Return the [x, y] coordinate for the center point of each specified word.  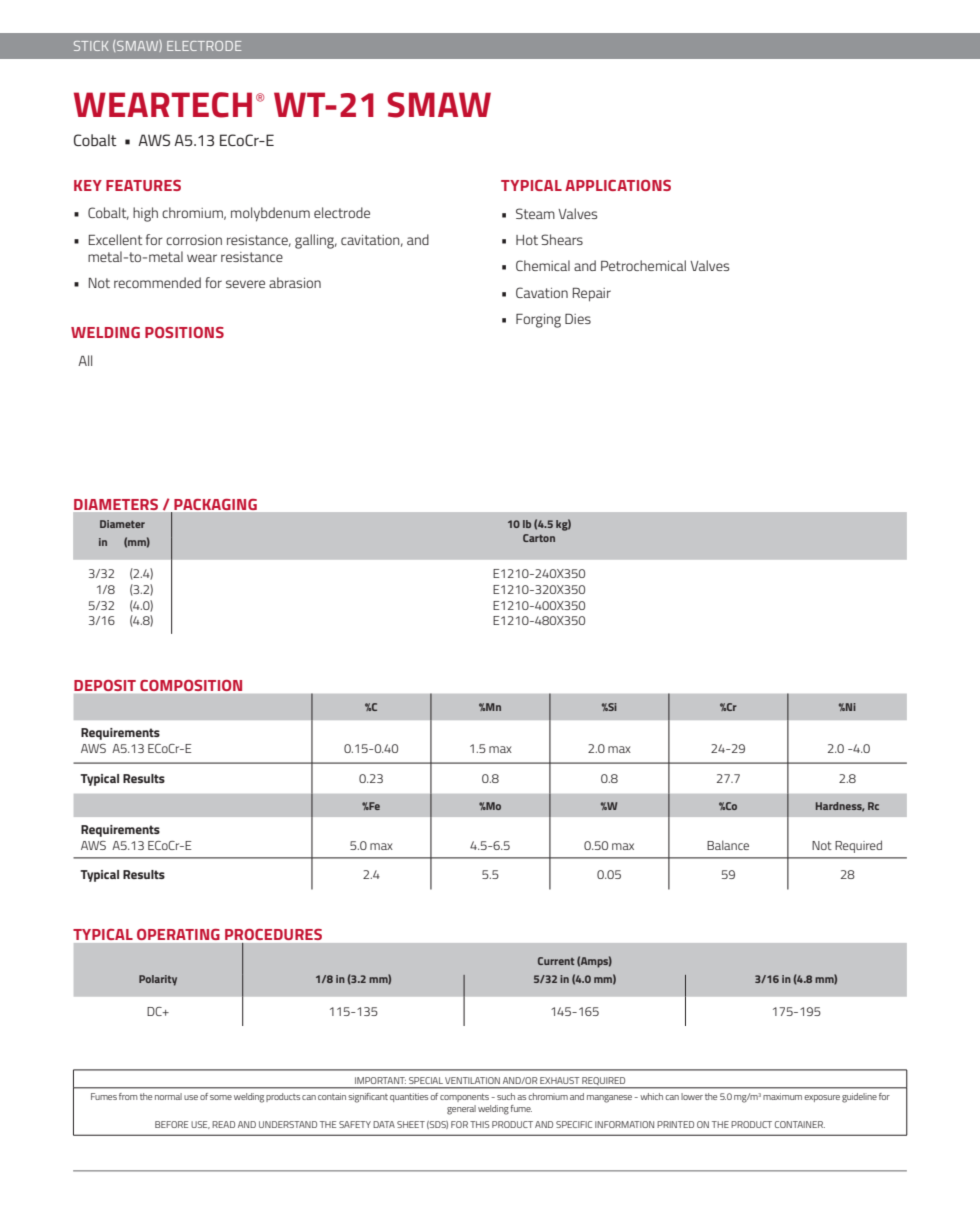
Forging [538, 321]
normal [168, 1096]
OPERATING [178, 934]
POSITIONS [184, 332]
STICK [91, 46]
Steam [535, 213]
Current [556, 961]
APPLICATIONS [618, 185]
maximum [782, 1096]
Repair [592, 295]
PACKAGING [215, 504]
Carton [539, 538]
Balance [728, 845]
